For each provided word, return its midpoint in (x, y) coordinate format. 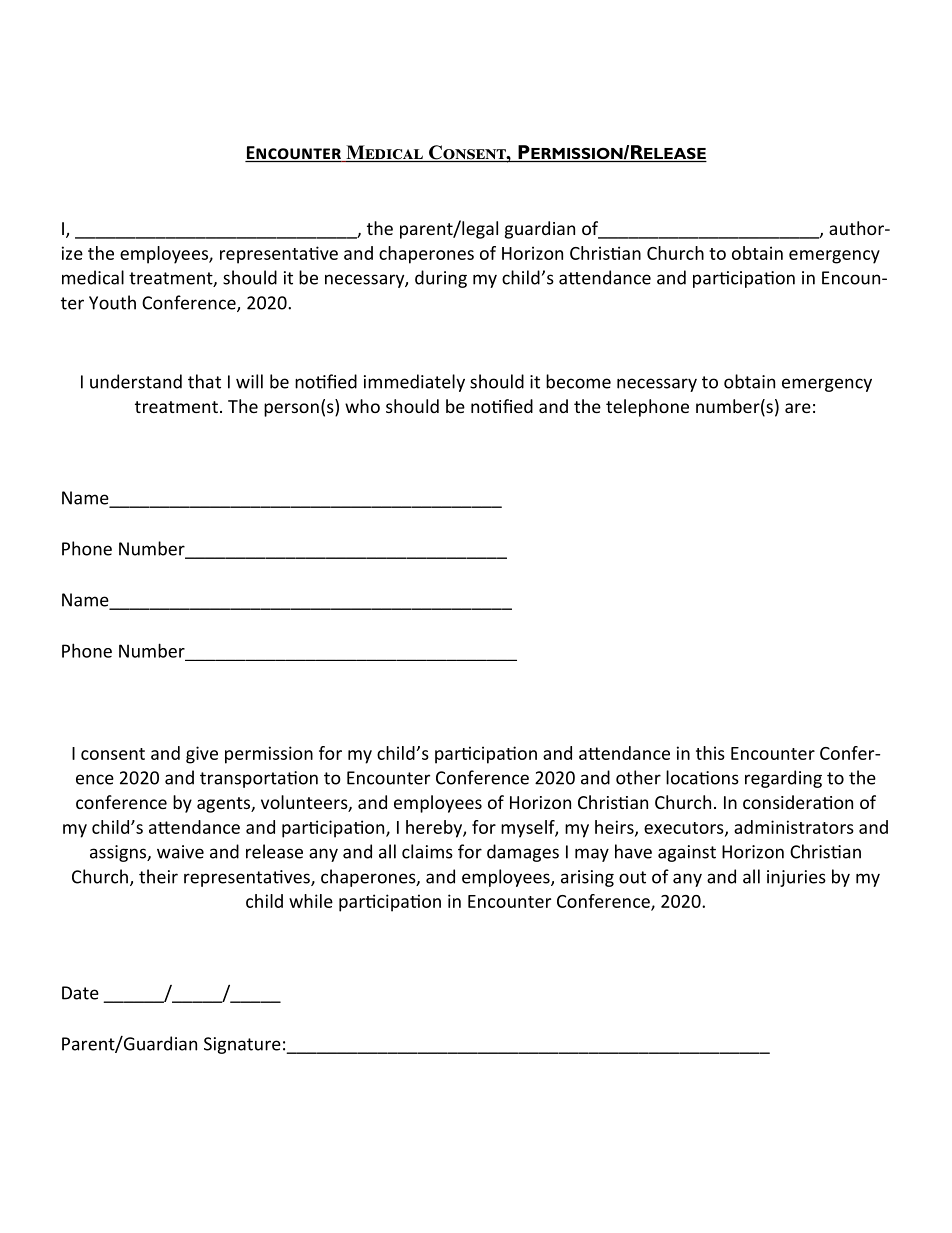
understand (136, 381)
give (202, 755)
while (311, 901)
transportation (259, 779)
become (578, 381)
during (441, 279)
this (710, 753)
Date (80, 993)
